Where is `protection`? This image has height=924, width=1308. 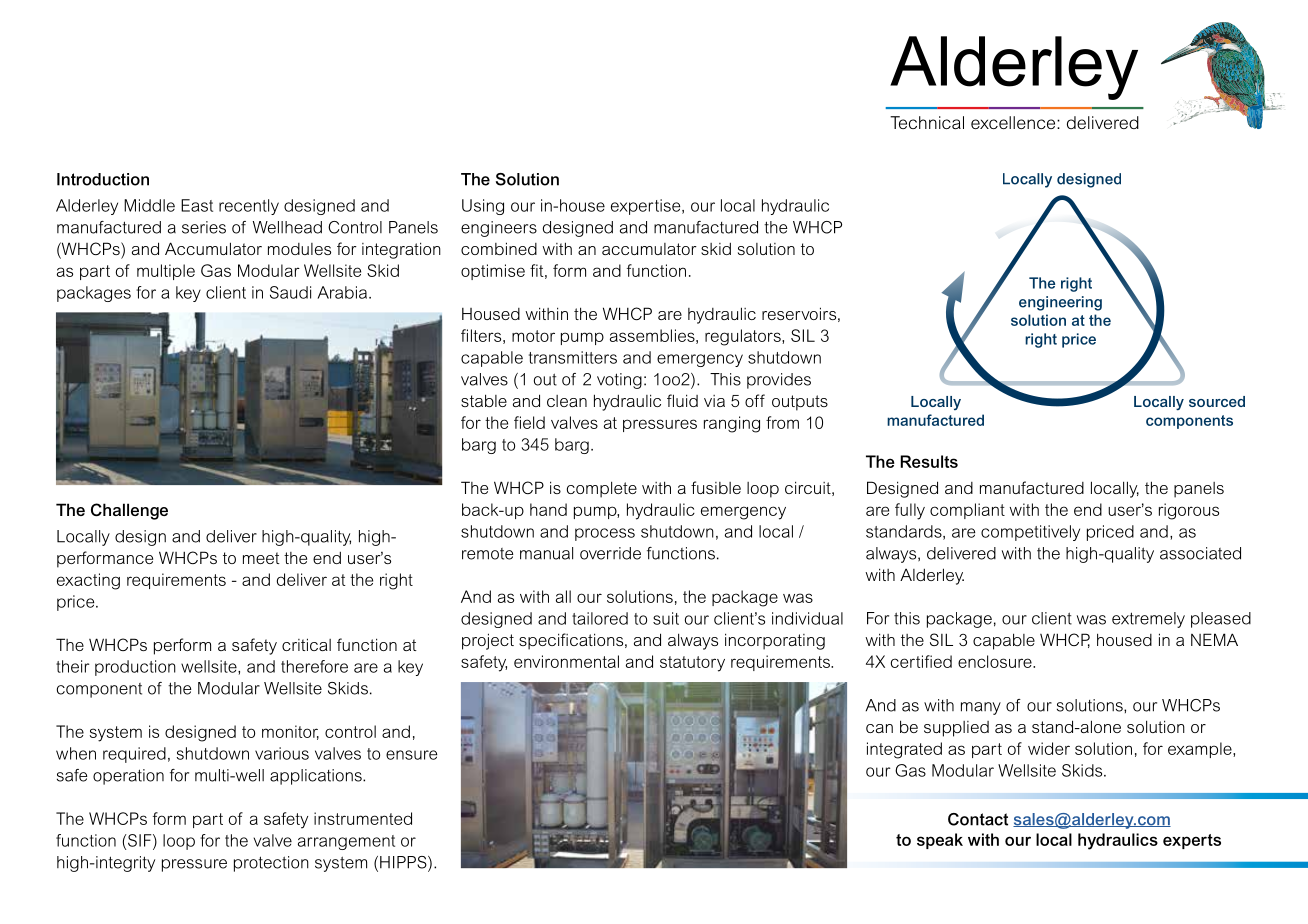 protection is located at coordinates (271, 864).
